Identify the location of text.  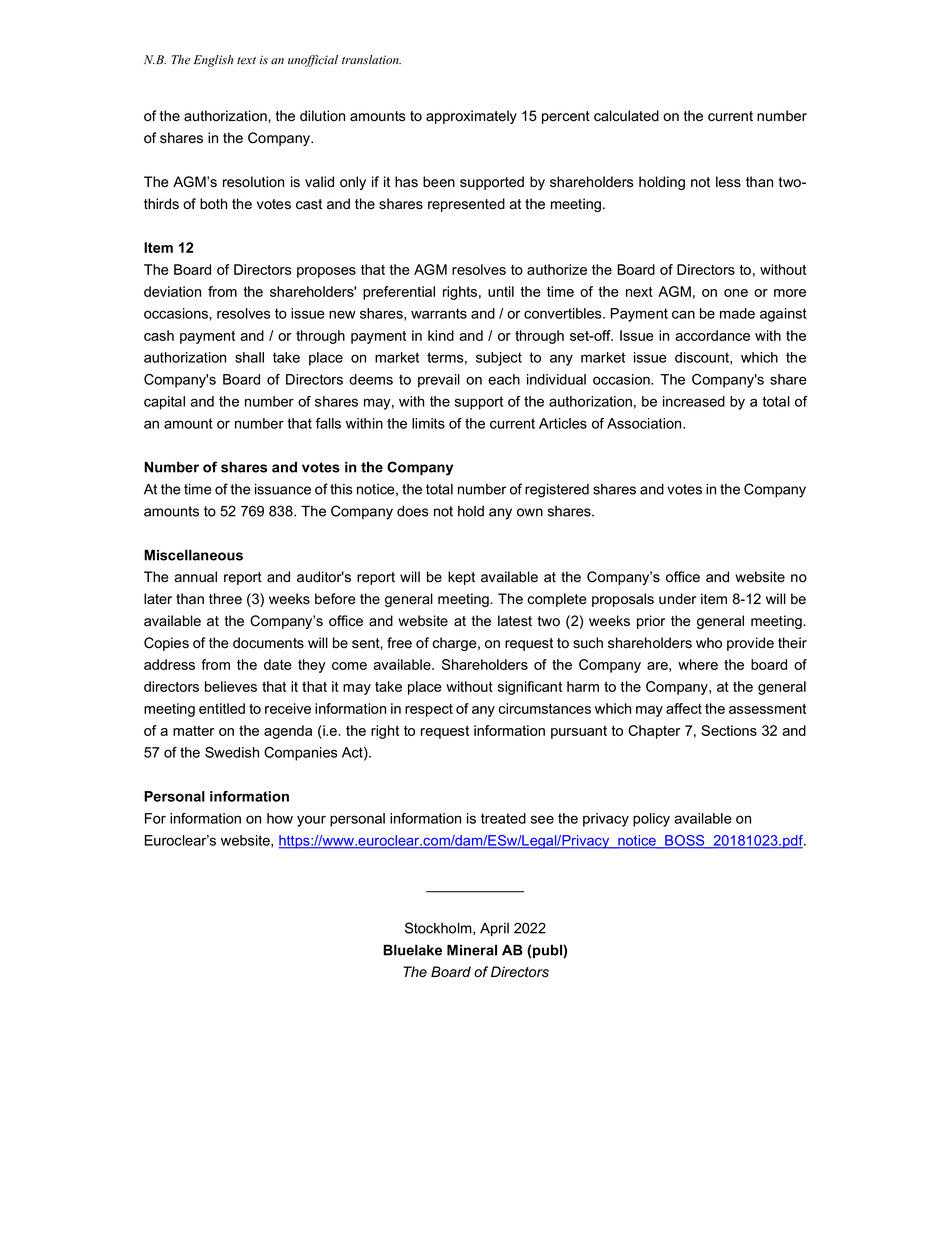
(246, 60).
